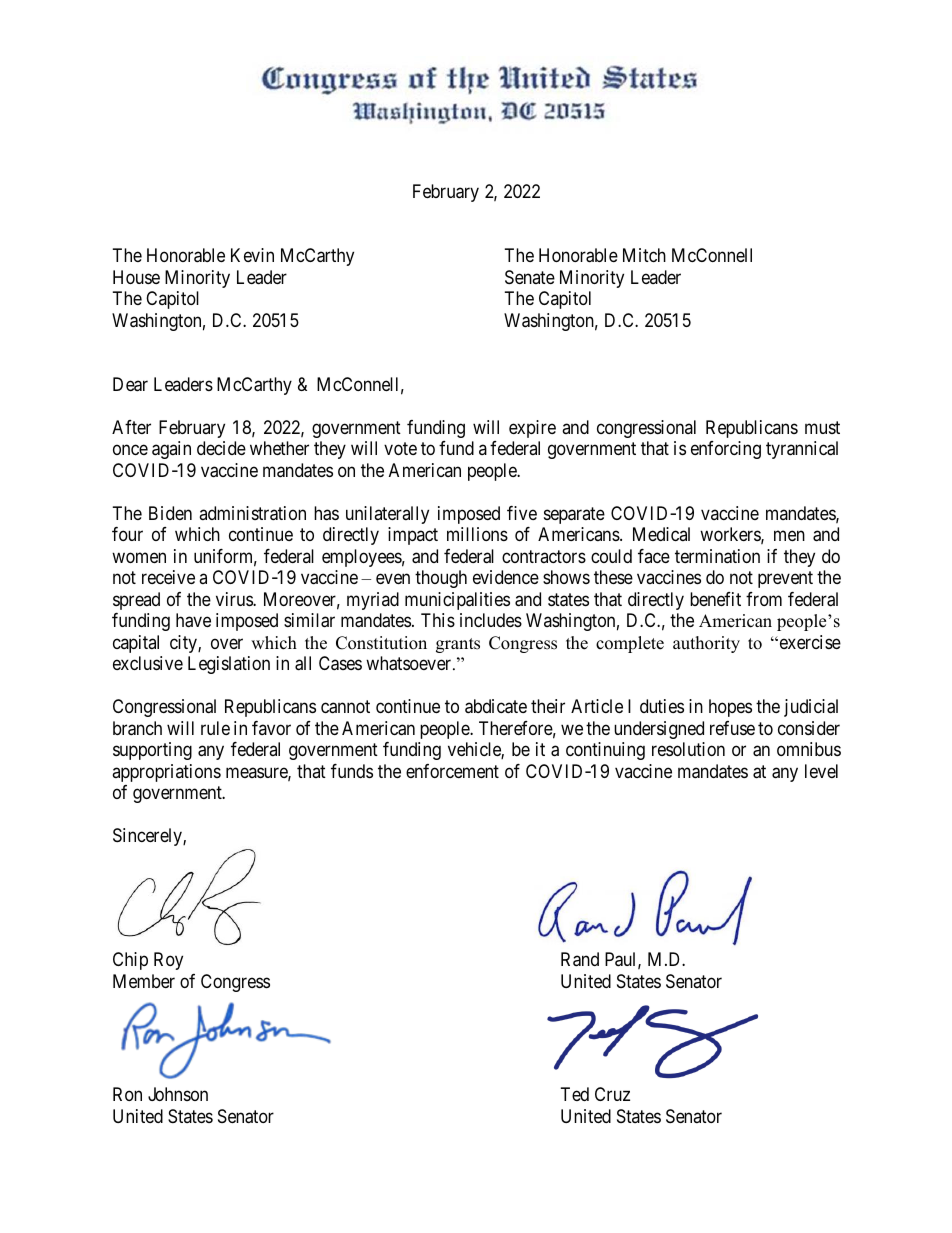  Describe the element at coordinates (612, 1094) in the page. I see `Cruz` at that location.
